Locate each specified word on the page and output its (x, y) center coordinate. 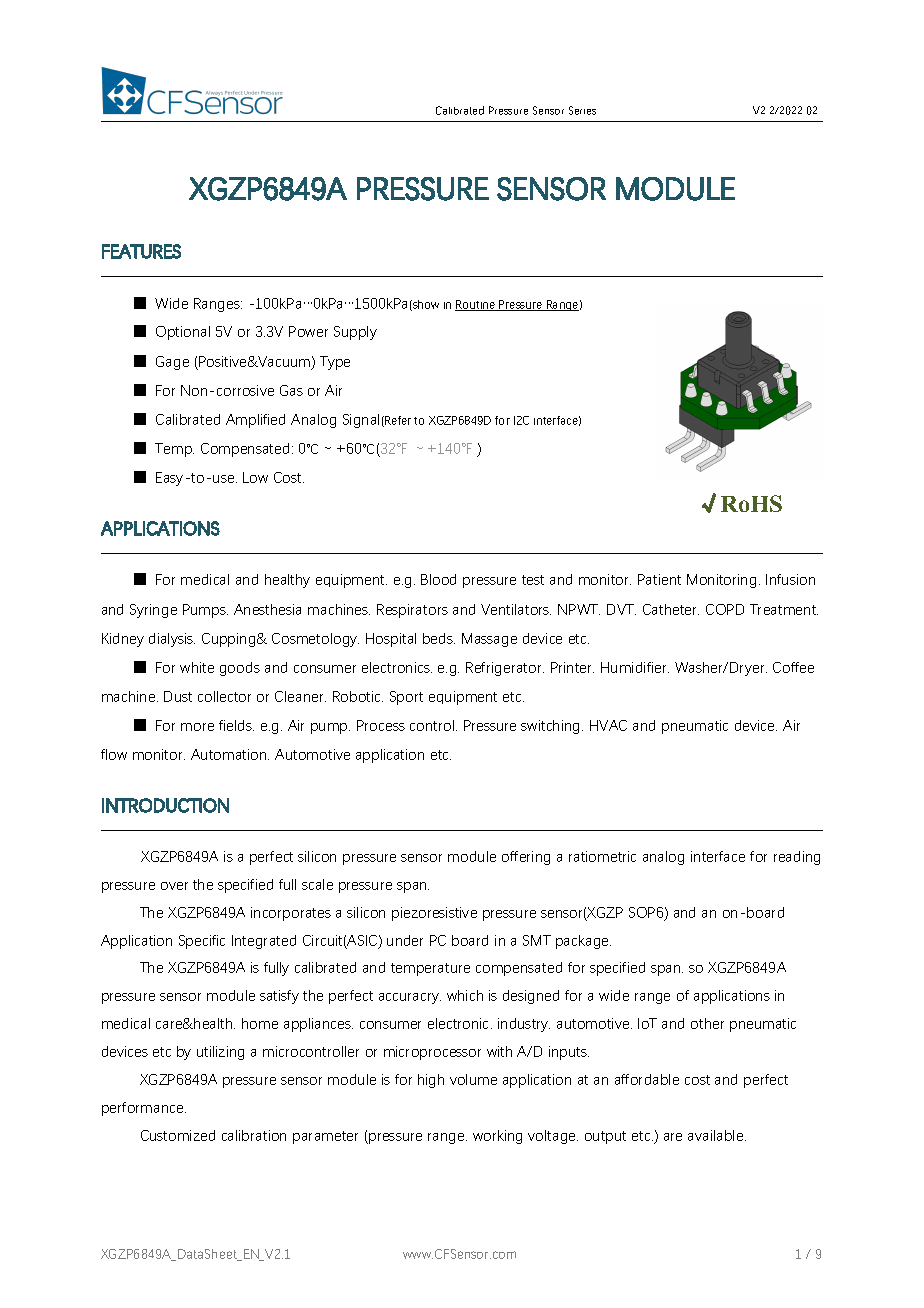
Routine (476, 305)
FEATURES (141, 251)
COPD (725, 609)
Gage (172, 363)
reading (797, 858)
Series (582, 110)
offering (526, 858)
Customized (178, 1135)
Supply (355, 333)
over (174, 886)
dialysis (172, 640)
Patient (659, 579)
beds (439, 638)
